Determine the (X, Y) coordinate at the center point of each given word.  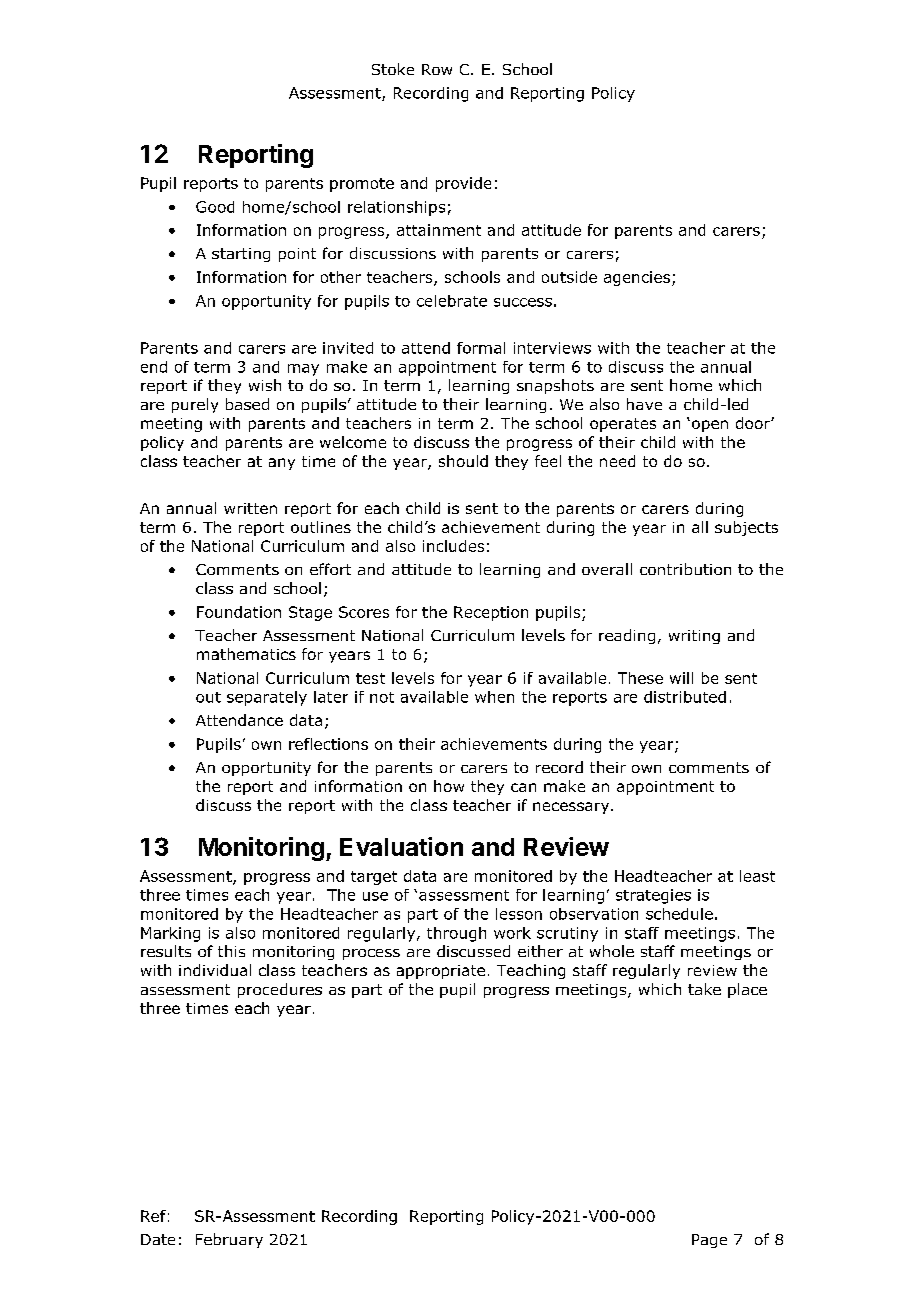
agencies (637, 278)
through (456, 934)
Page (709, 1241)
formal (481, 348)
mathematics (246, 654)
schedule (679, 914)
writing (694, 637)
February (229, 1240)
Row (437, 69)
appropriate (441, 972)
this (231, 951)
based (247, 404)
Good (215, 207)
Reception (491, 613)
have (644, 404)
